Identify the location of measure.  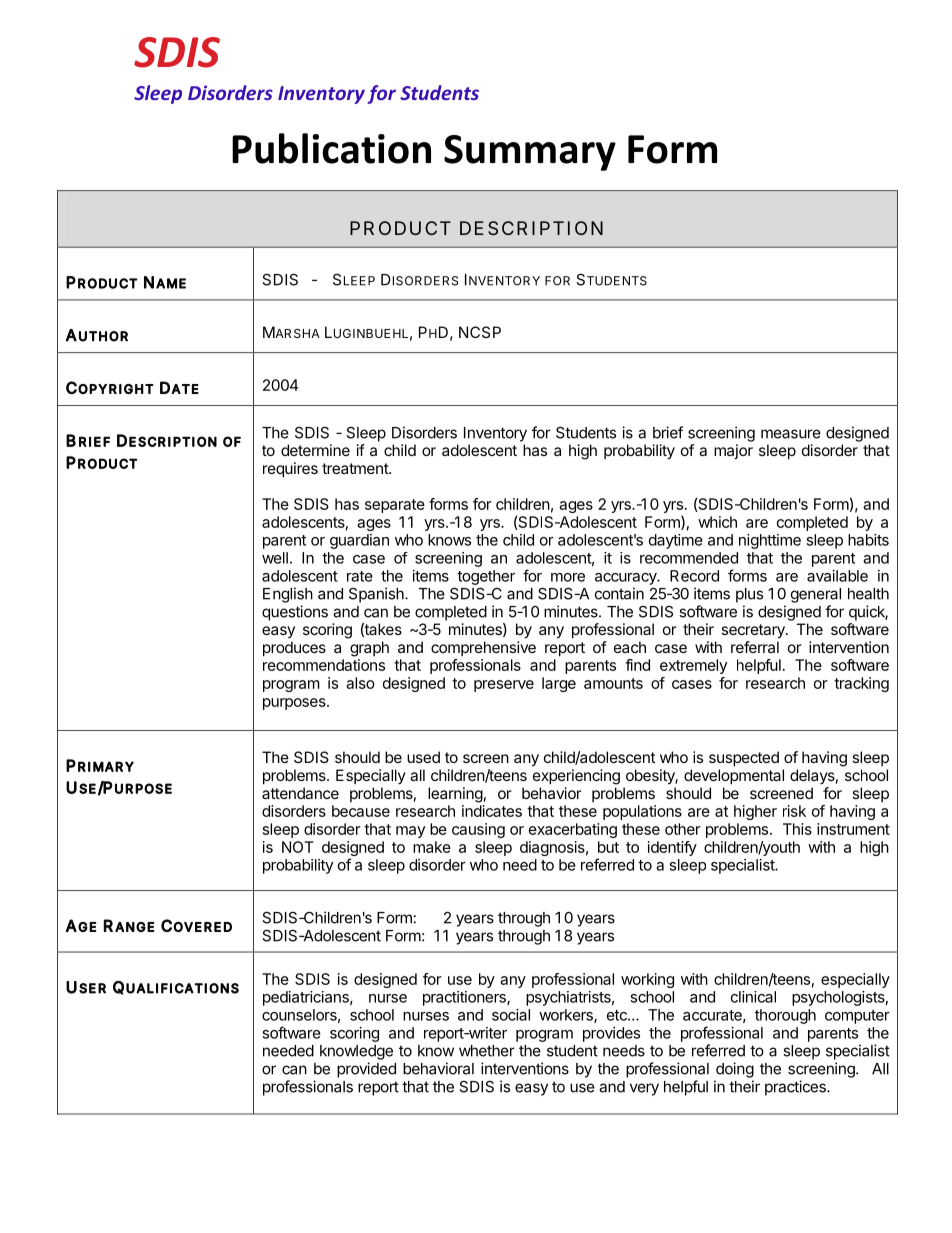
(791, 434).
